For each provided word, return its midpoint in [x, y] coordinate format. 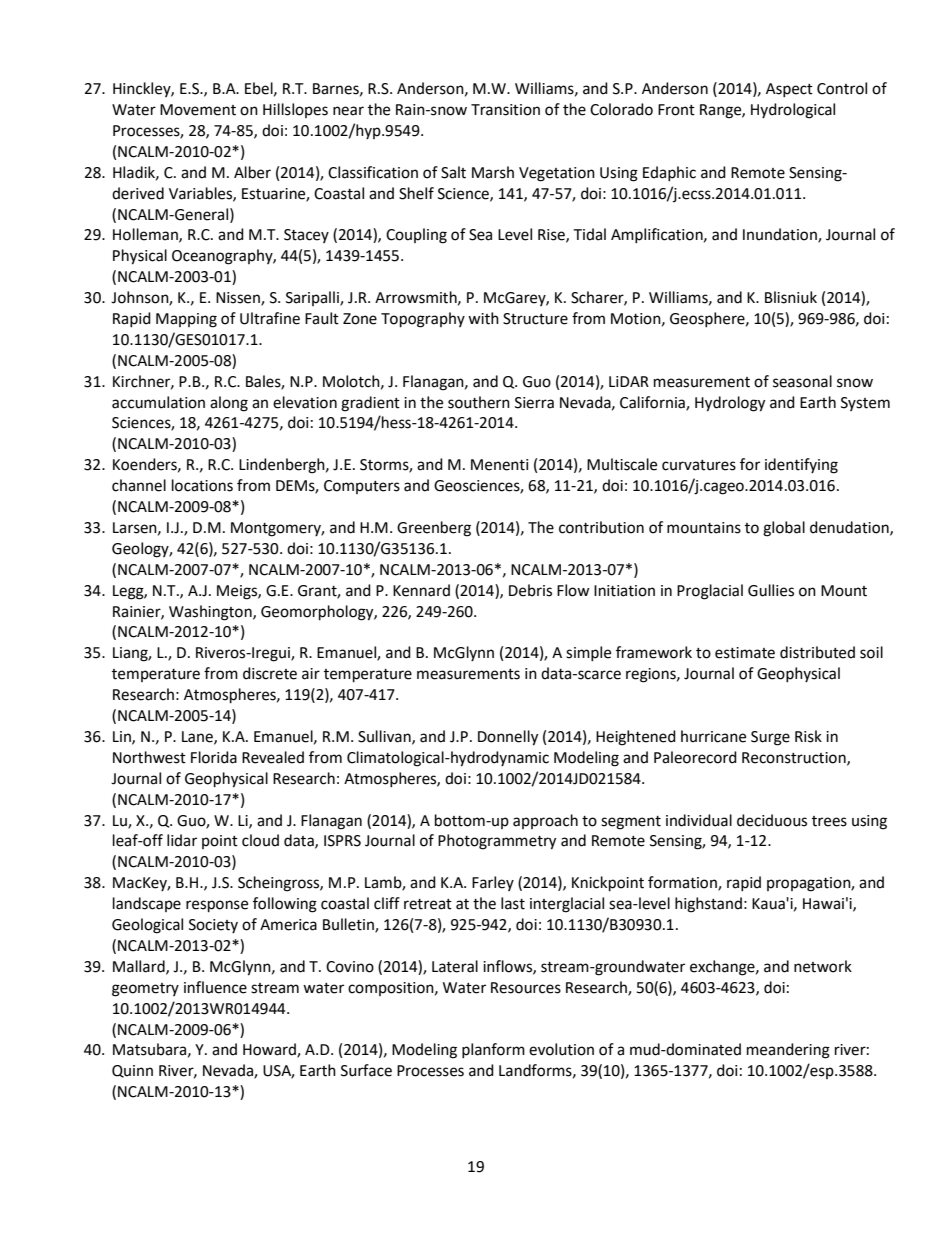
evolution [561, 1049]
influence [215, 987]
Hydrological [793, 111]
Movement [198, 110]
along [229, 404]
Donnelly [508, 738]
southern [479, 402]
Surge [770, 738]
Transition [505, 110]
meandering [788, 1051]
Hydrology [730, 404]
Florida [214, 757]
